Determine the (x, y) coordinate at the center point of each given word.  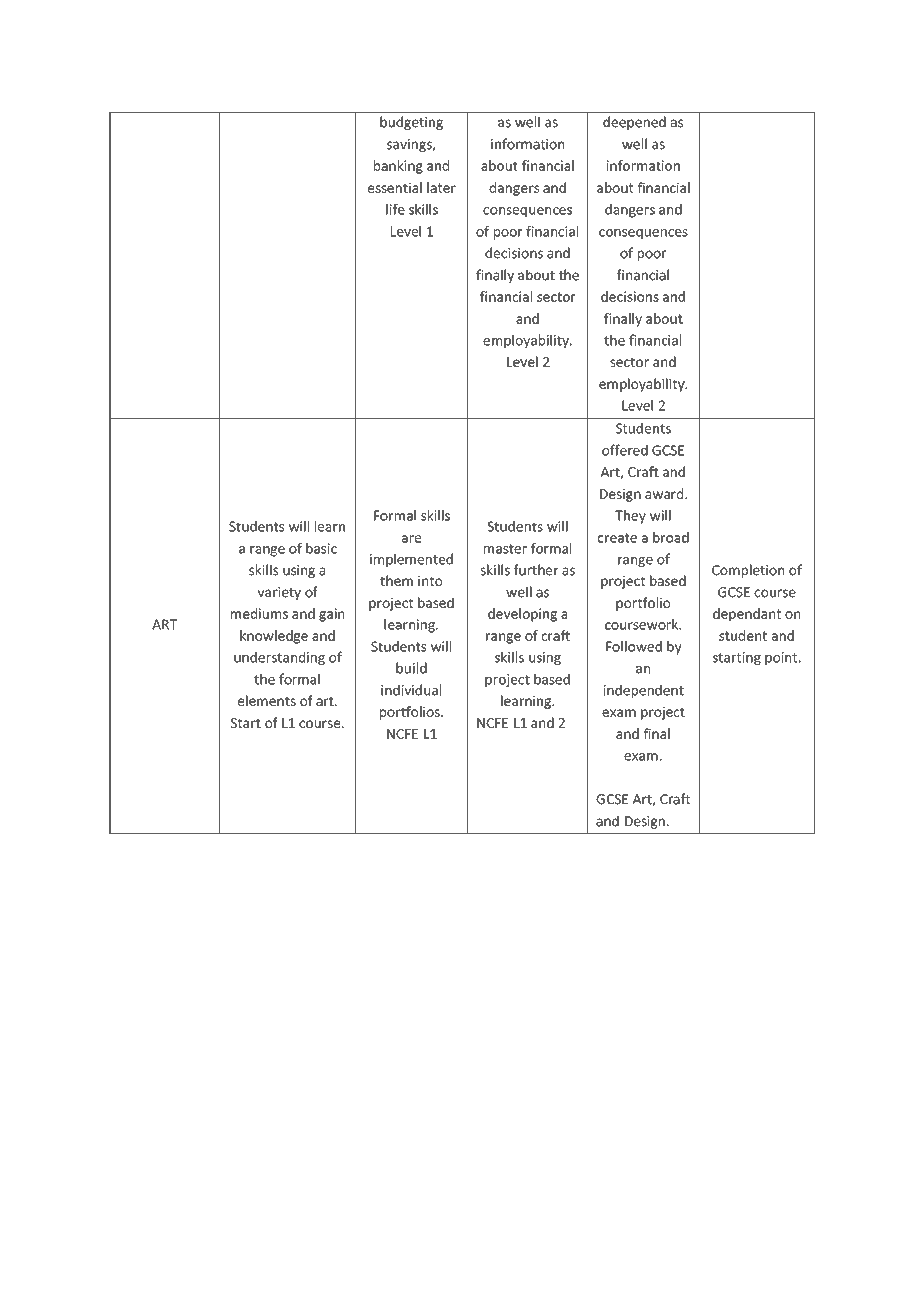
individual (411, 690)
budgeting (411, 123)
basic (321, 548)
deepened (634, 123)
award (665, 493)
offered (625, 450)
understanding (279, 658)
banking (398, 167)
